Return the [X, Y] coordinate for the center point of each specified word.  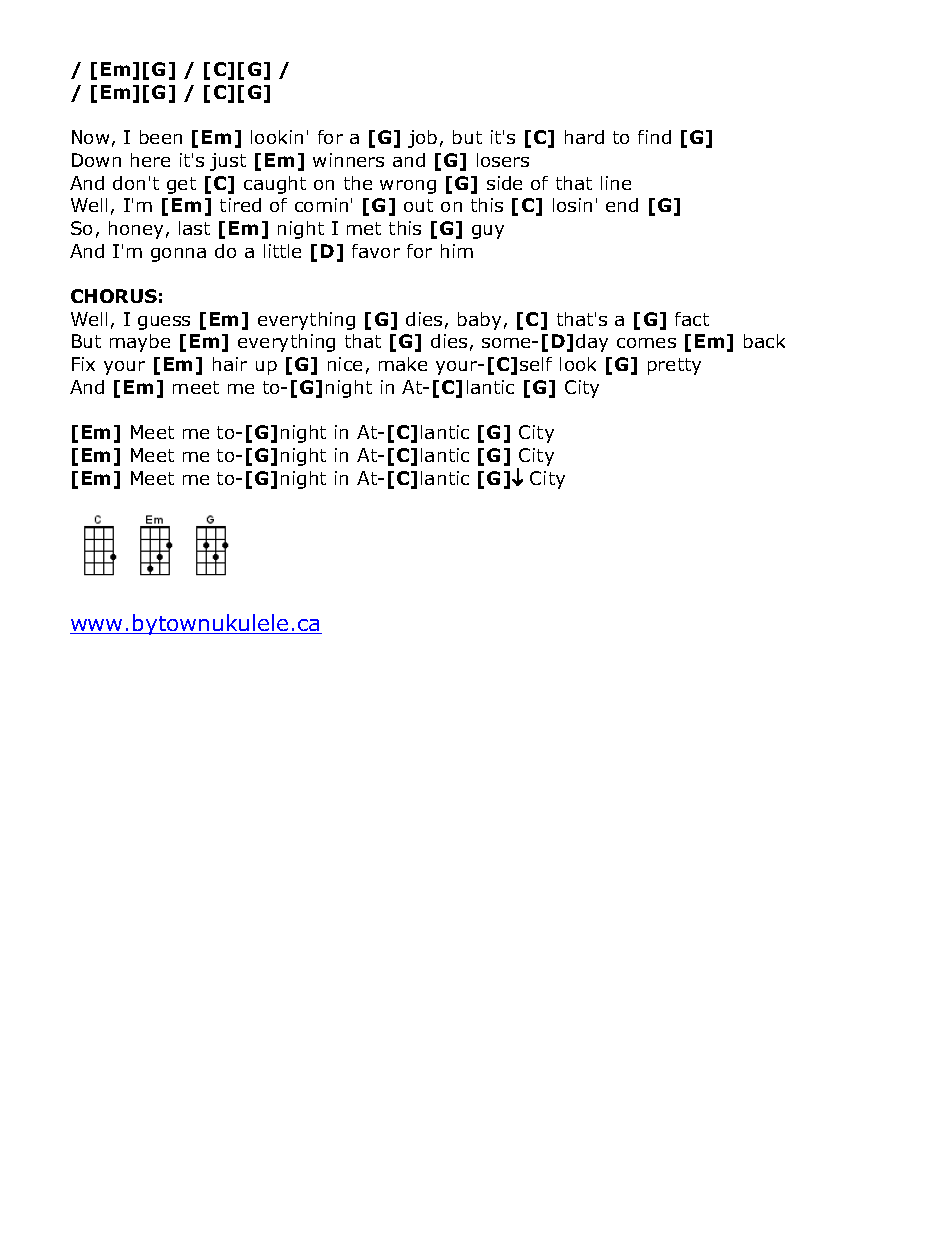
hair [230, 364]
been [161, 137]
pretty [674, 366]
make [403, 364]
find [654, 137]
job [422, 139]
